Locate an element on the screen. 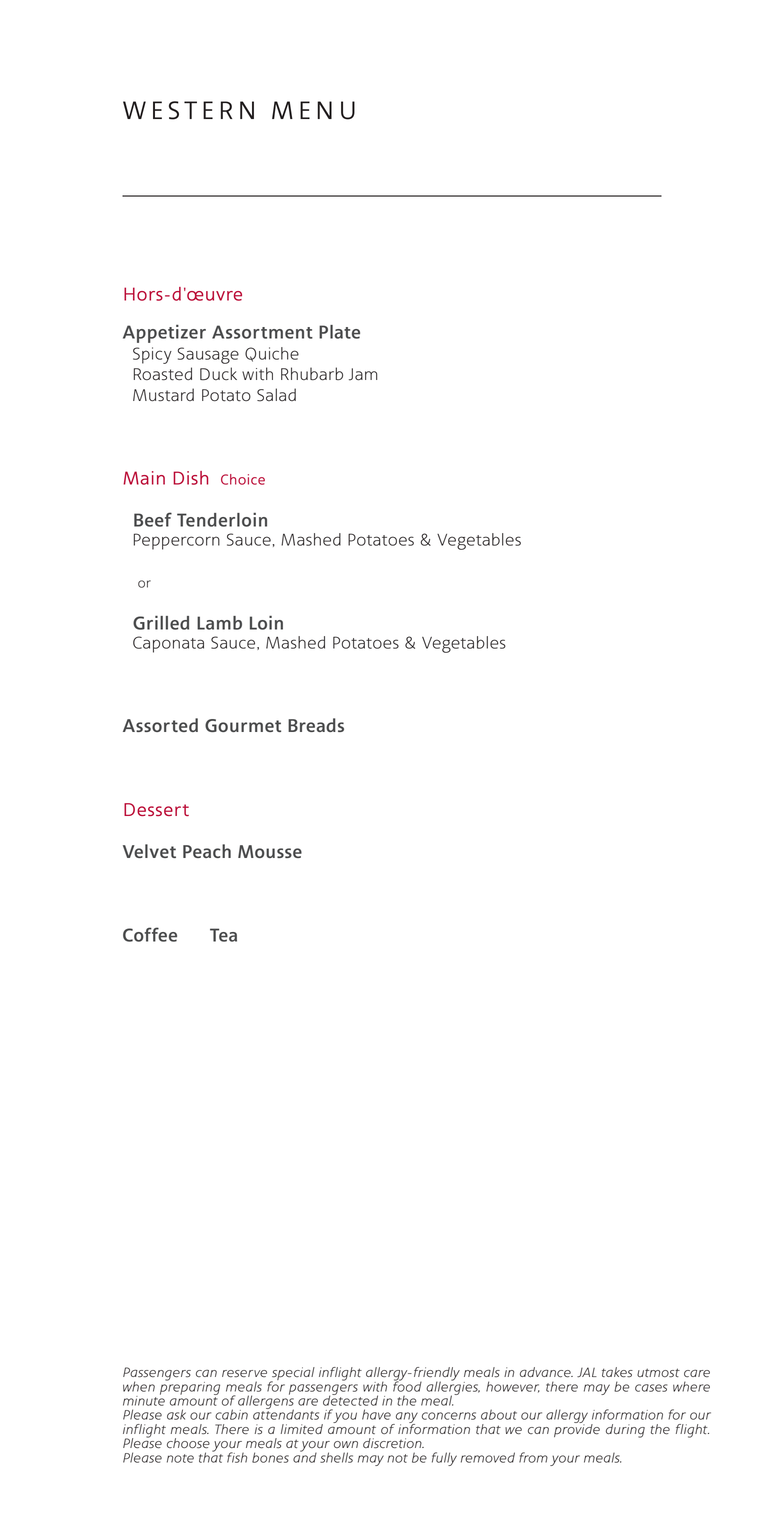 Image resolution: width=784 pixels, height=1529 pixels. choose is located at coordinates (188, 1443).
